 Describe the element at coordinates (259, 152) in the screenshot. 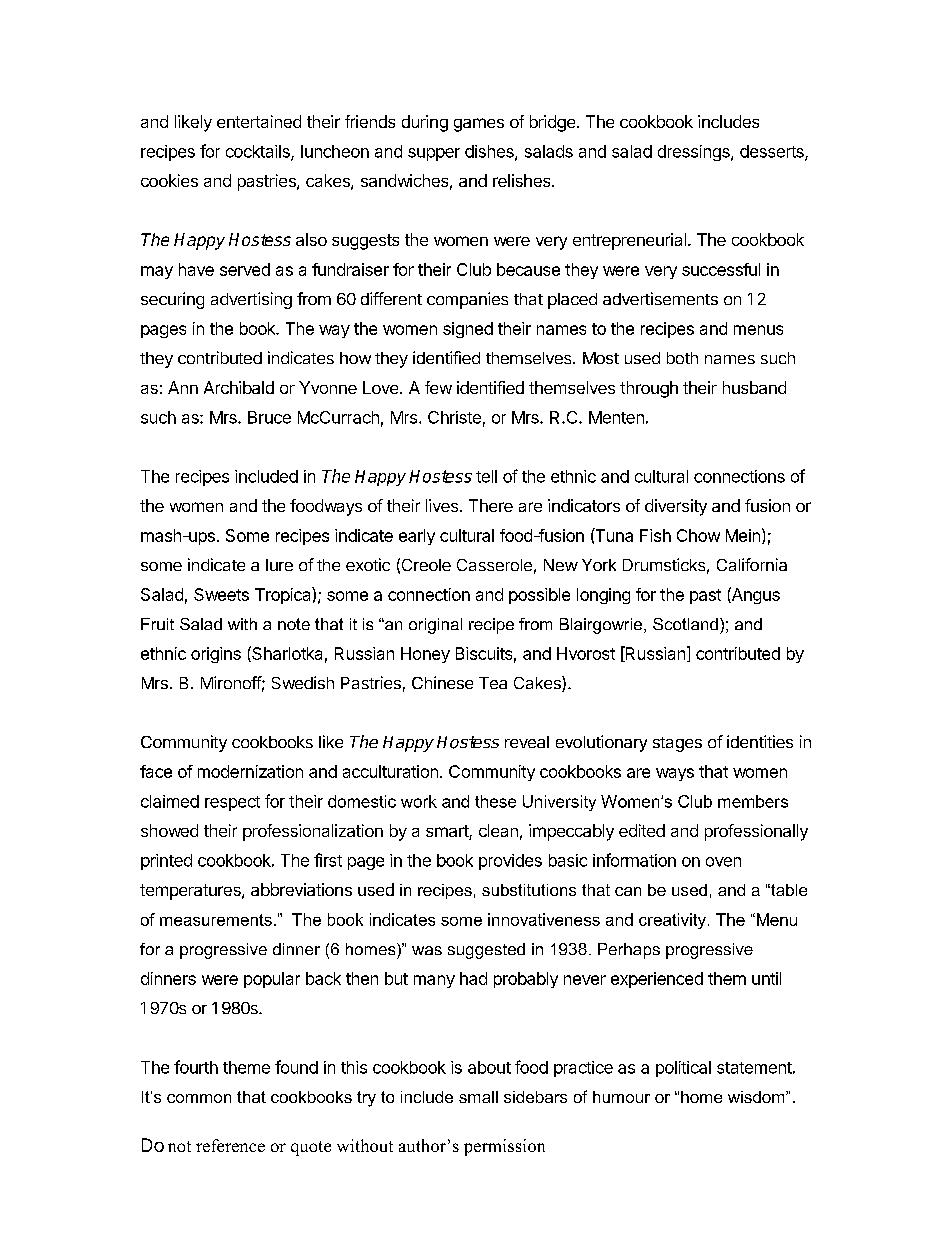

I see `cocktails` at that location.
